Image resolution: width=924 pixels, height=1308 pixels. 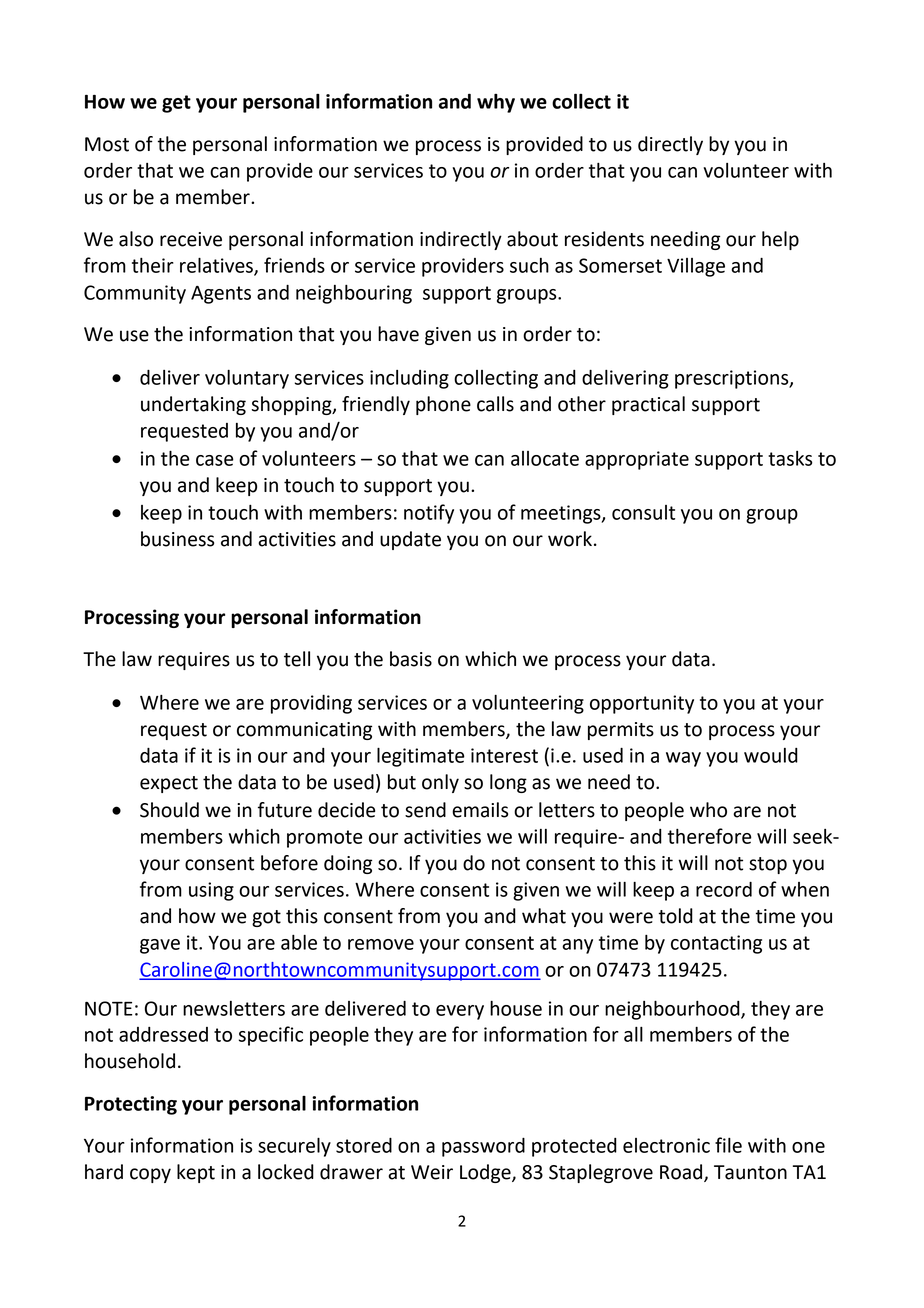 What do you see at coordinates (215, 460) in the document?
I see `case` at bounding box center [215, 460].
